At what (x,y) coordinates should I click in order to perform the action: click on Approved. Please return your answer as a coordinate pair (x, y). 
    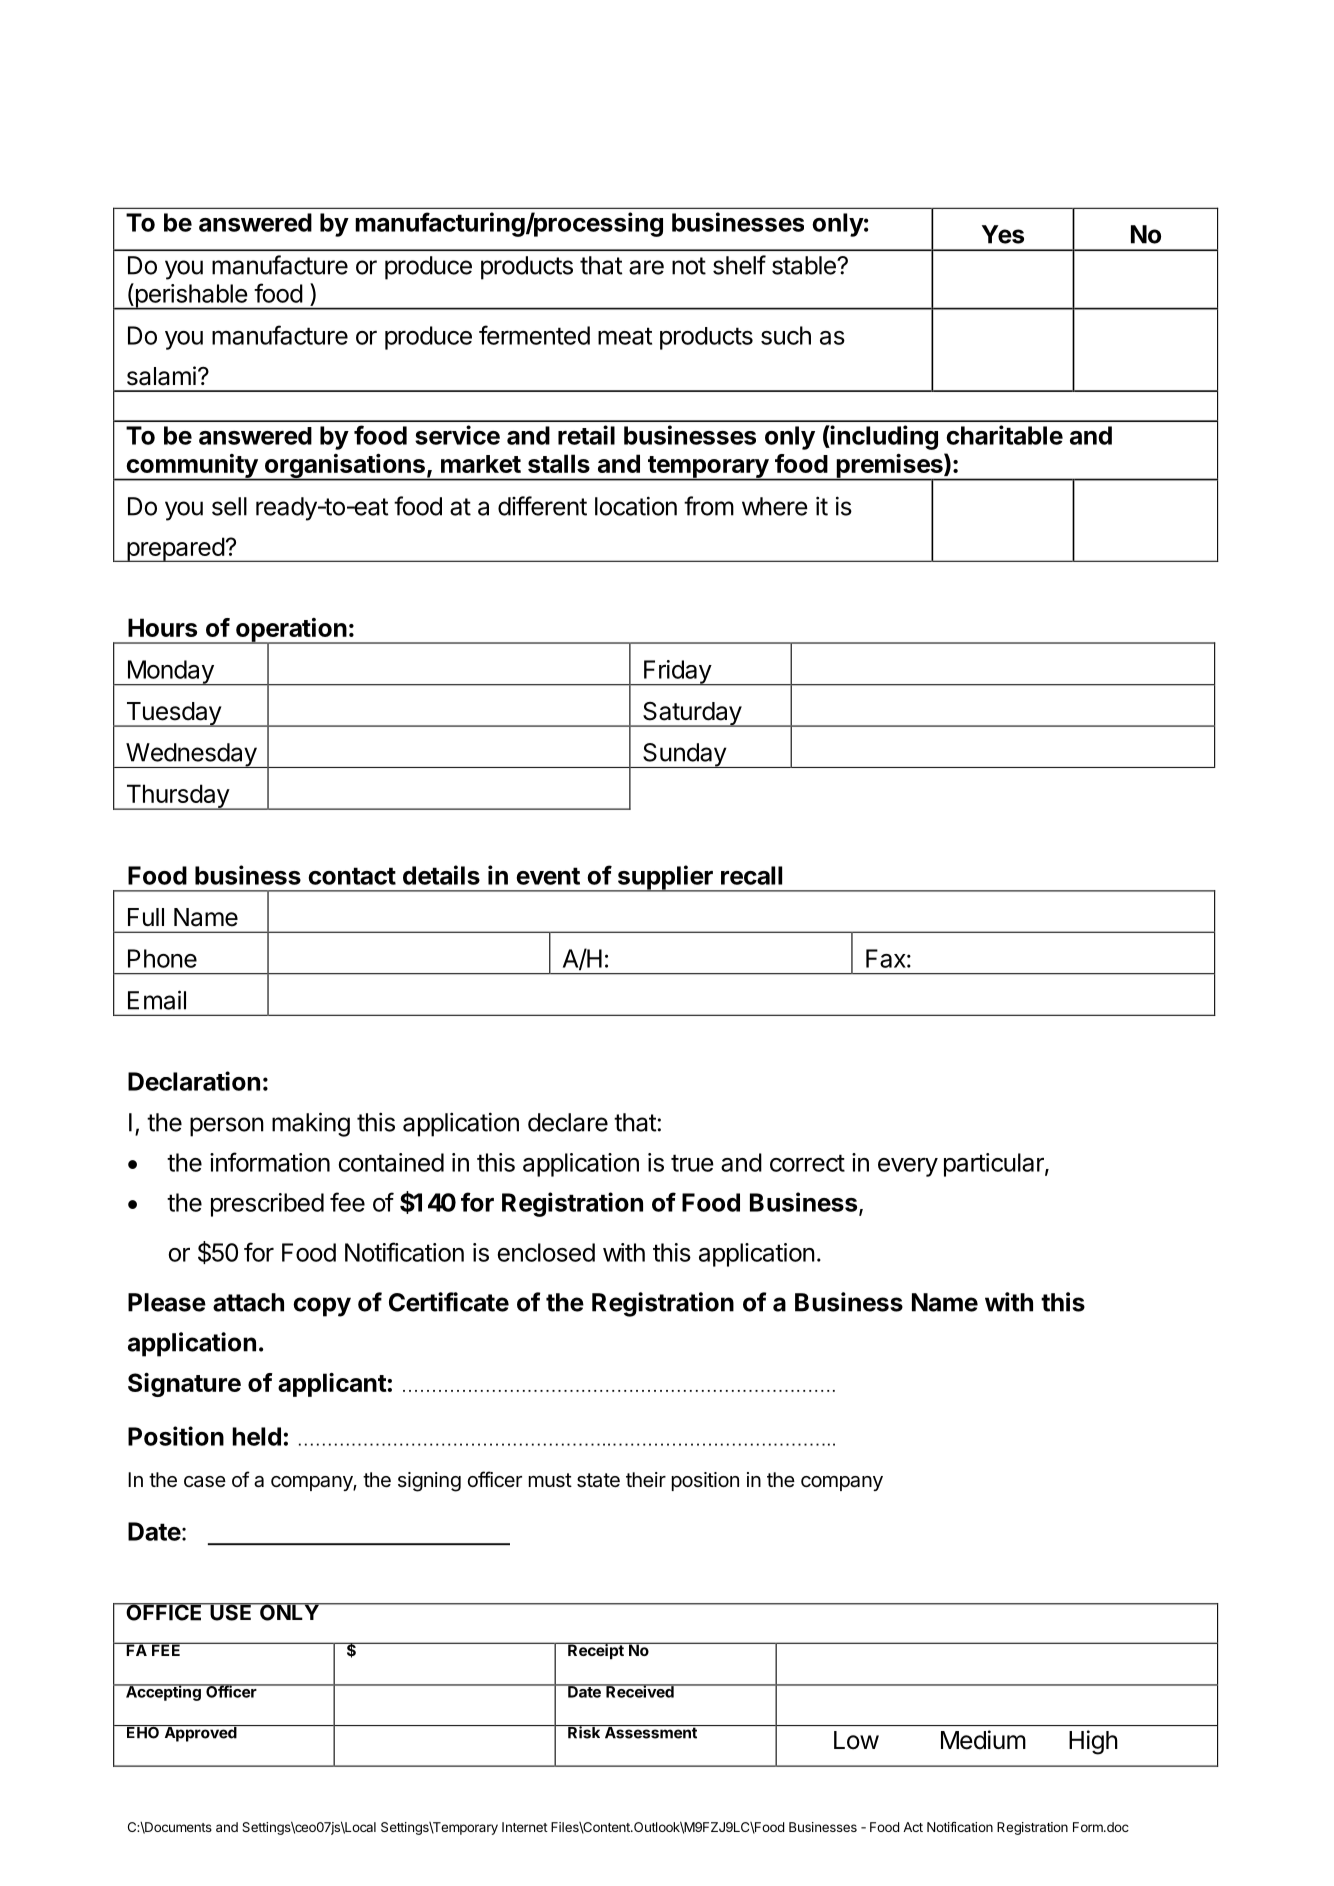
    Looking at the image, I should click on (200, 1733).
